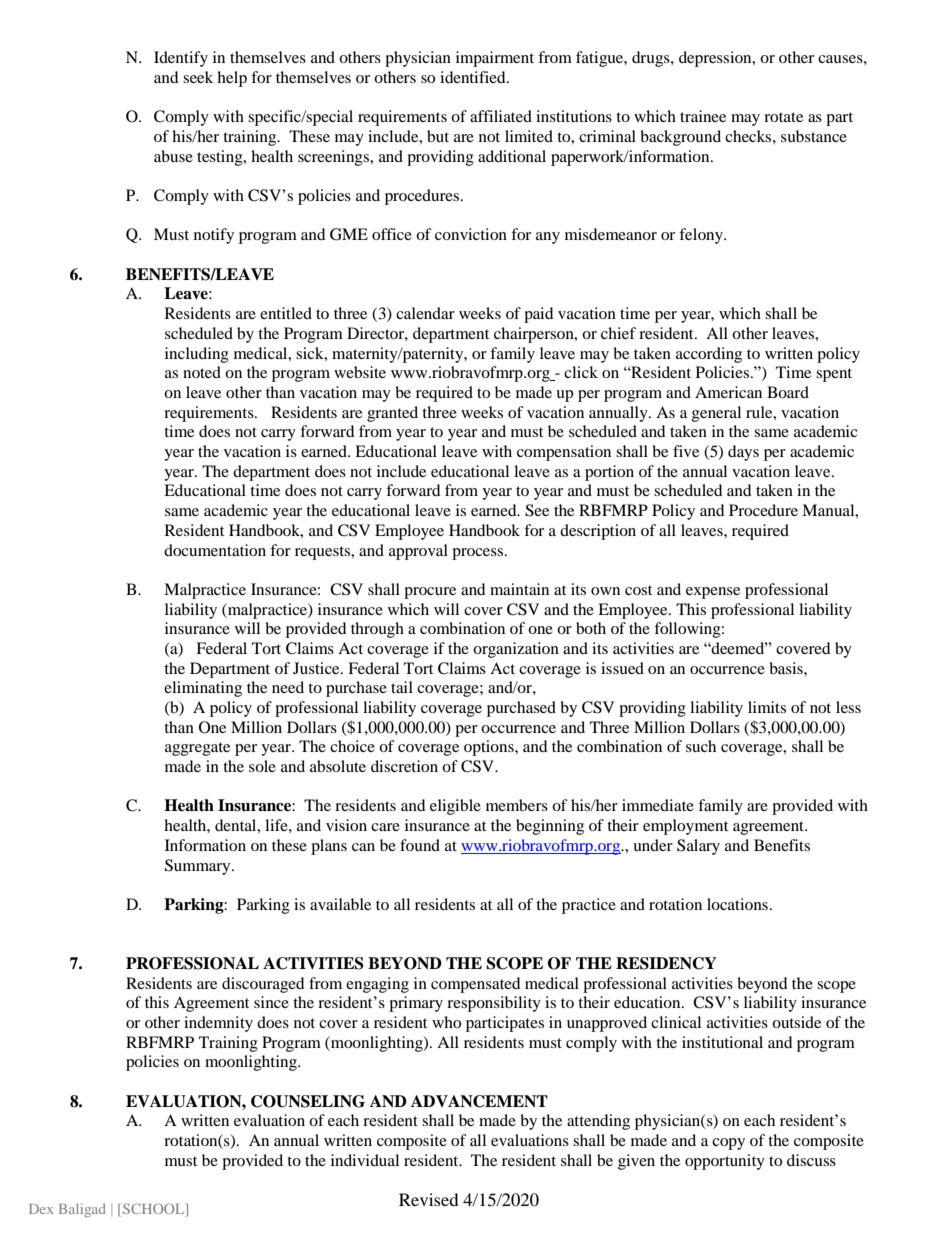  I want to click on Revised, so click(429, 1199).
